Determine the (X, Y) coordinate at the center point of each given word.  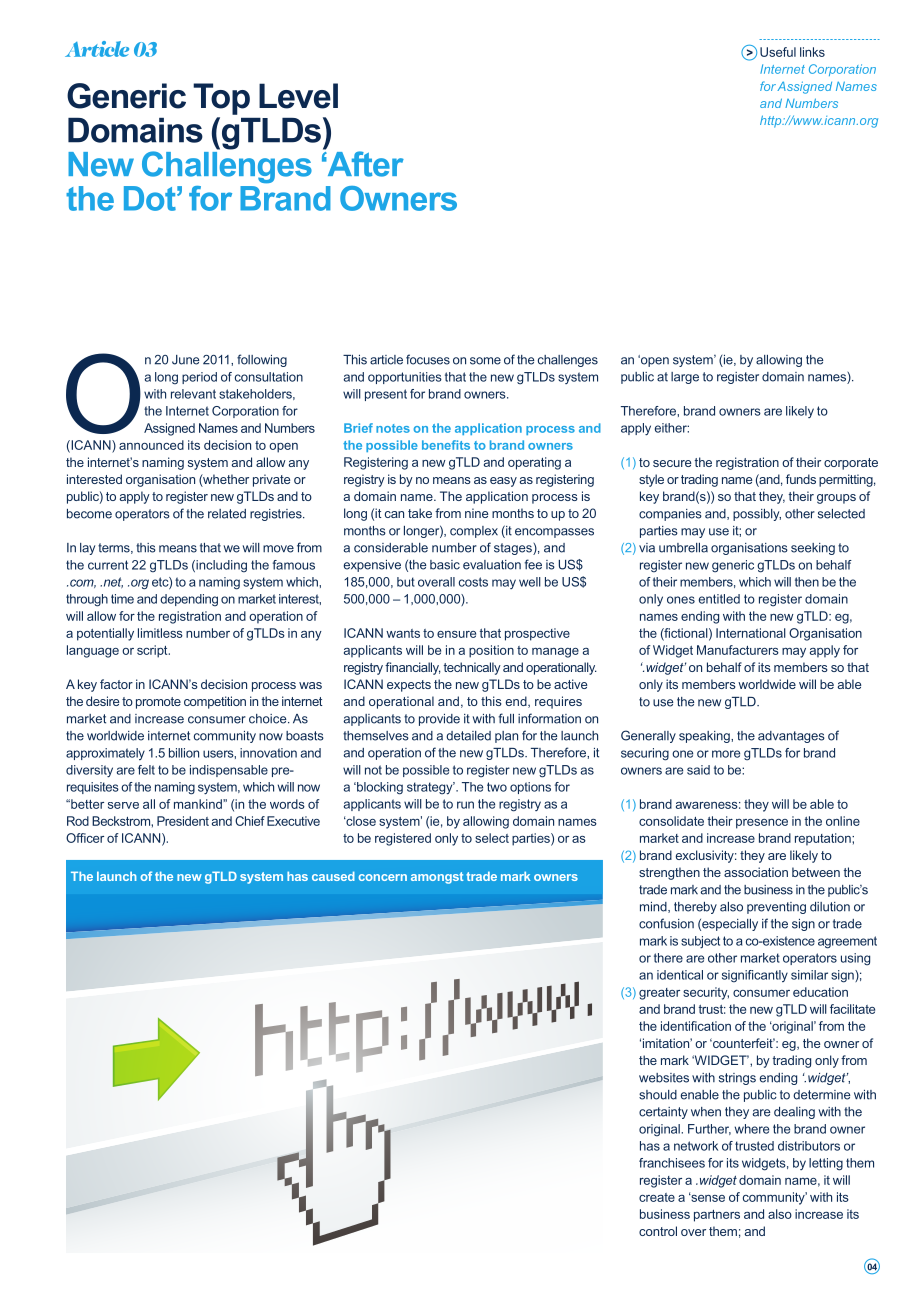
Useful (778, 52)
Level (298, 96)
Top (221, 99)
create (657, 1197)
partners (717, 1216)
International (751, 633)
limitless (160, 633)
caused (333, 876)
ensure (456, 634)
